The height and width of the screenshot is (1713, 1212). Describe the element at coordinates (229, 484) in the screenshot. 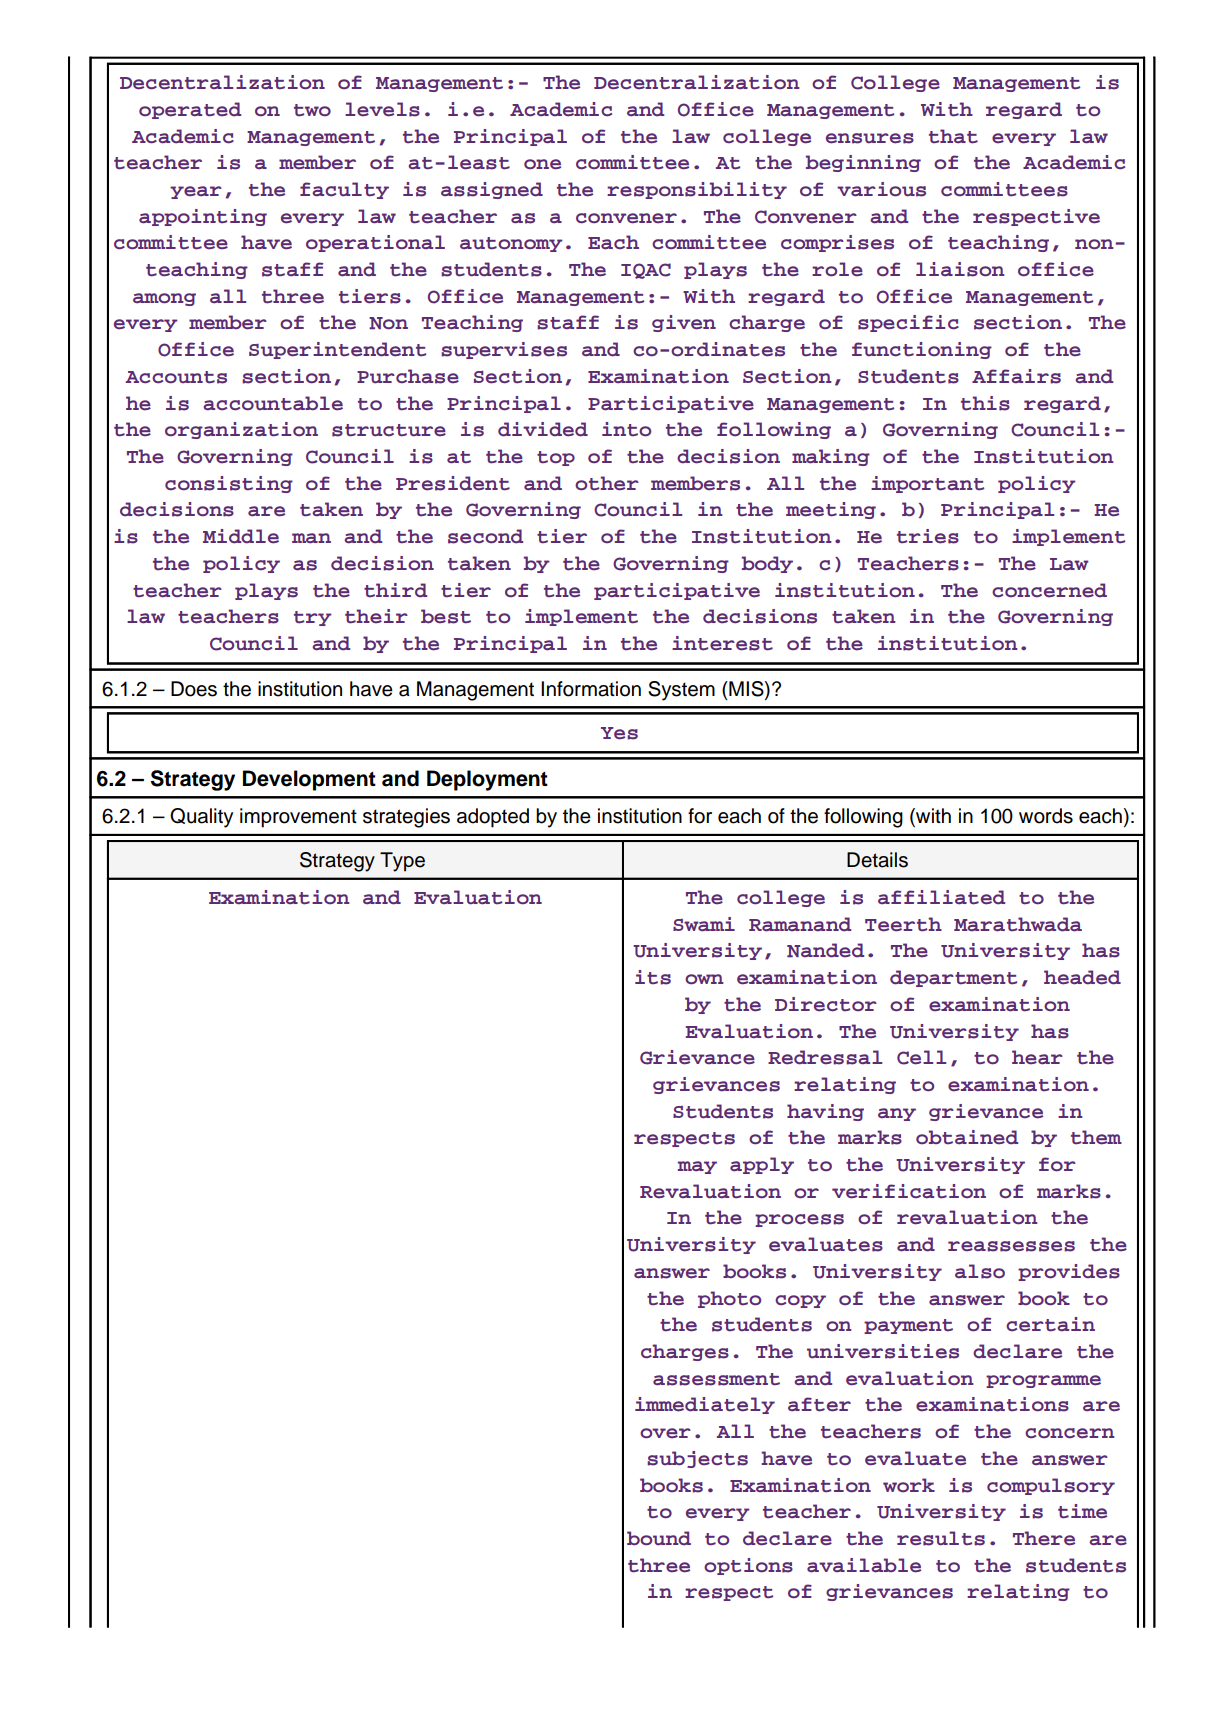

I see `consisting` at that location.
